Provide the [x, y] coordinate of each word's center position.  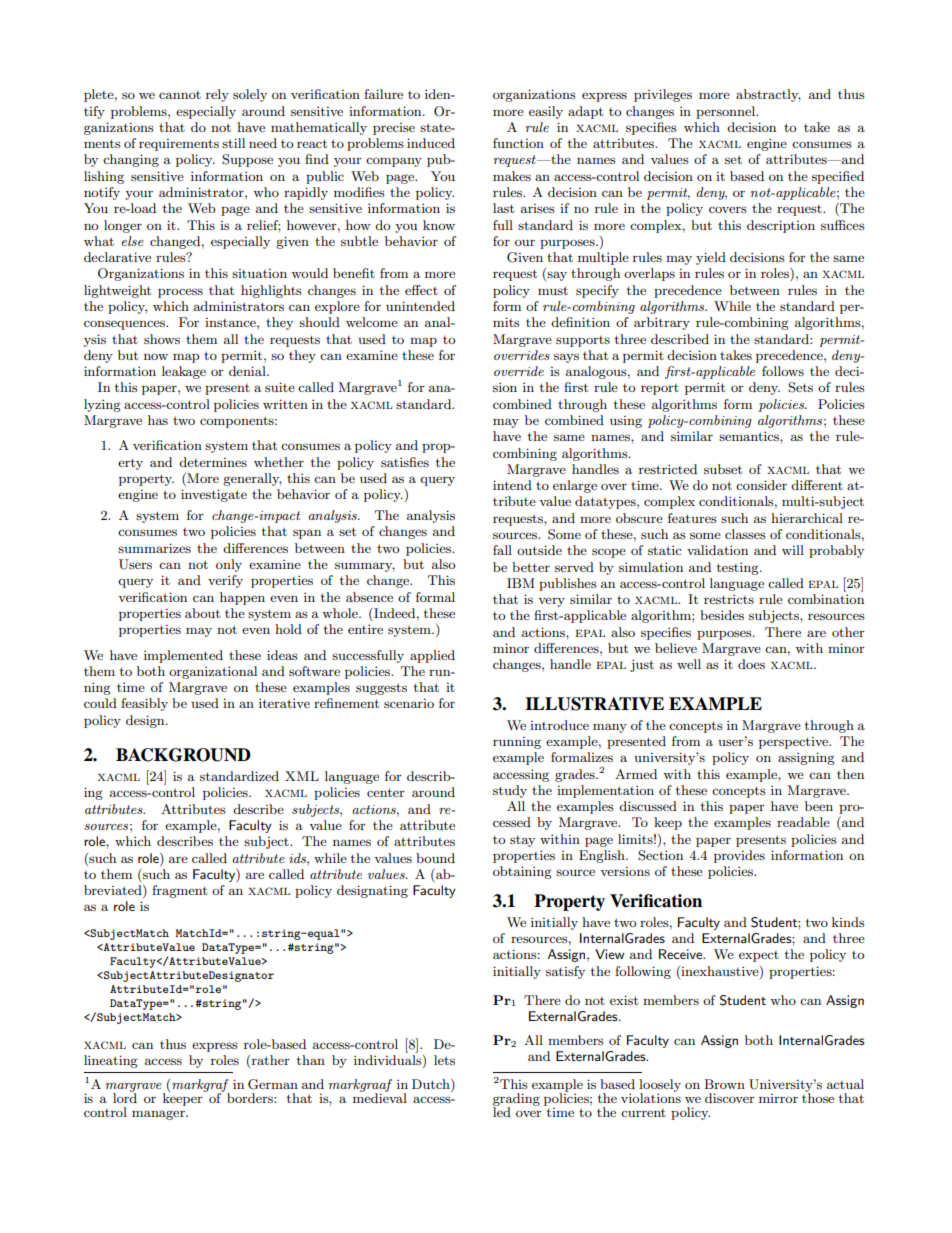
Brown [724, 1084]
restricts [729, 599]
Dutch [432, 1084]
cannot [180, 95]
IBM [521, 583]
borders [251, 1098]
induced [431, 143]
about [202, 613]
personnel [727, 112]
